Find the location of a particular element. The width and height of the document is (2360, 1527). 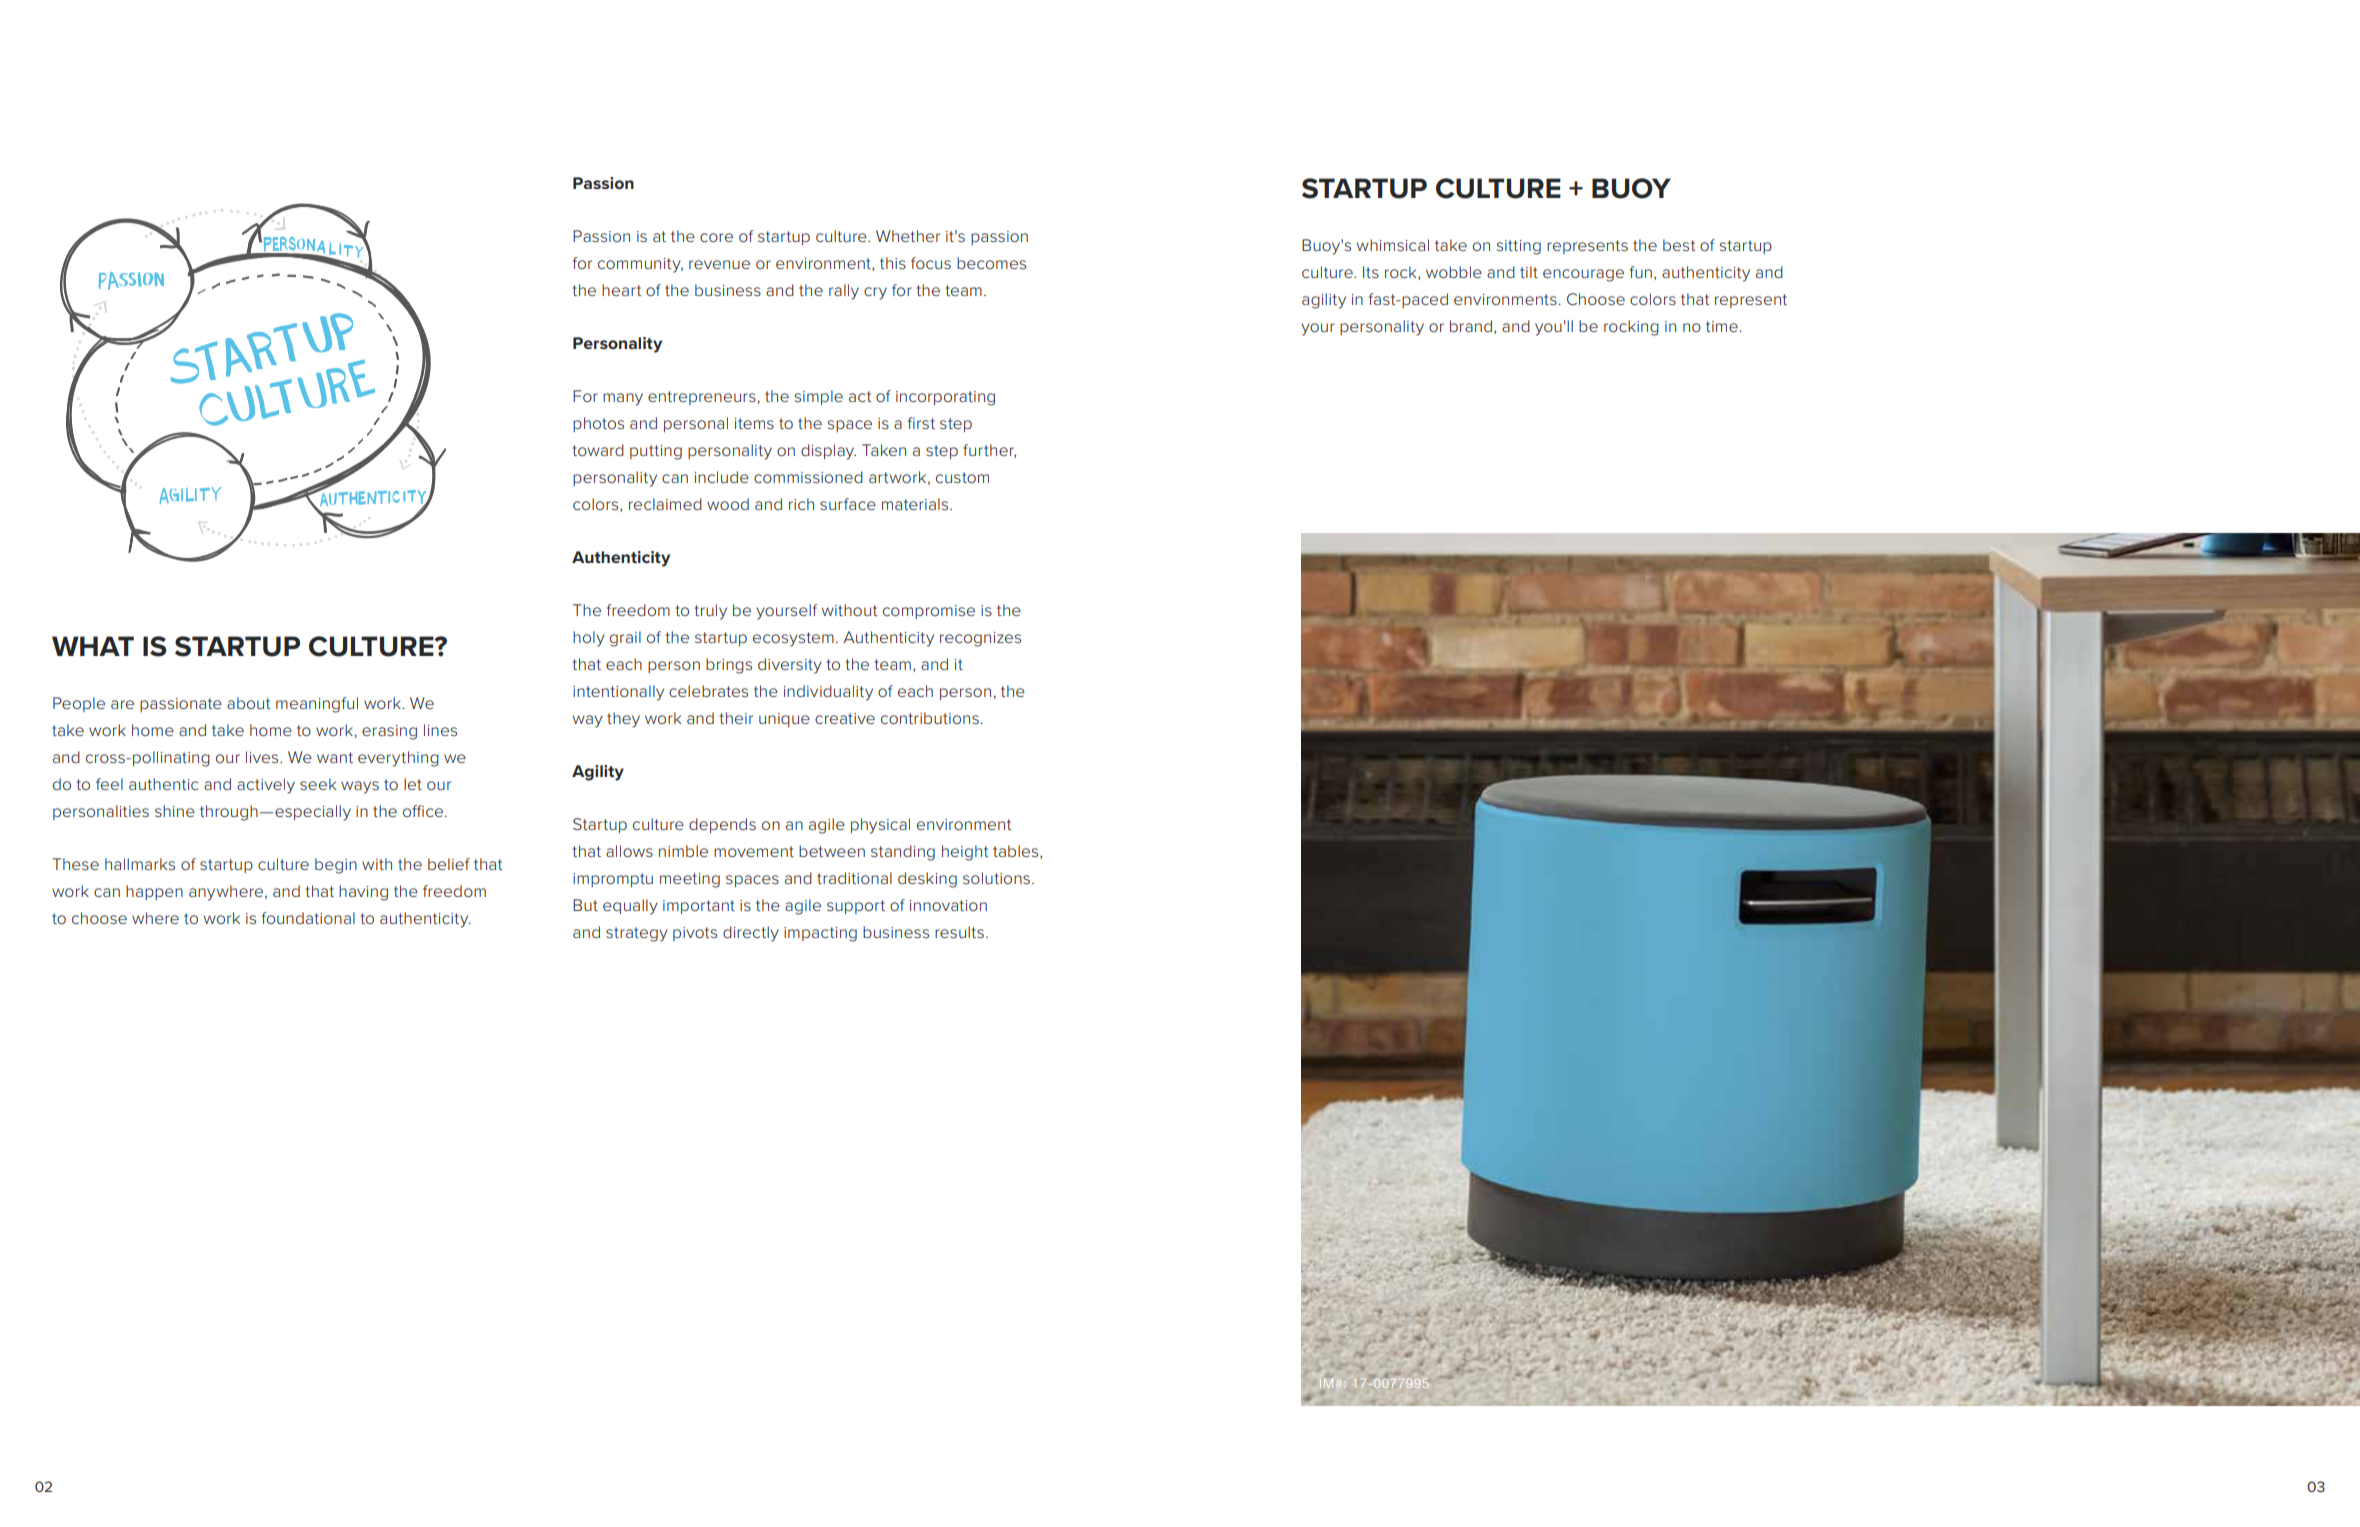

WHAT is located at coordinates (93, 646).
